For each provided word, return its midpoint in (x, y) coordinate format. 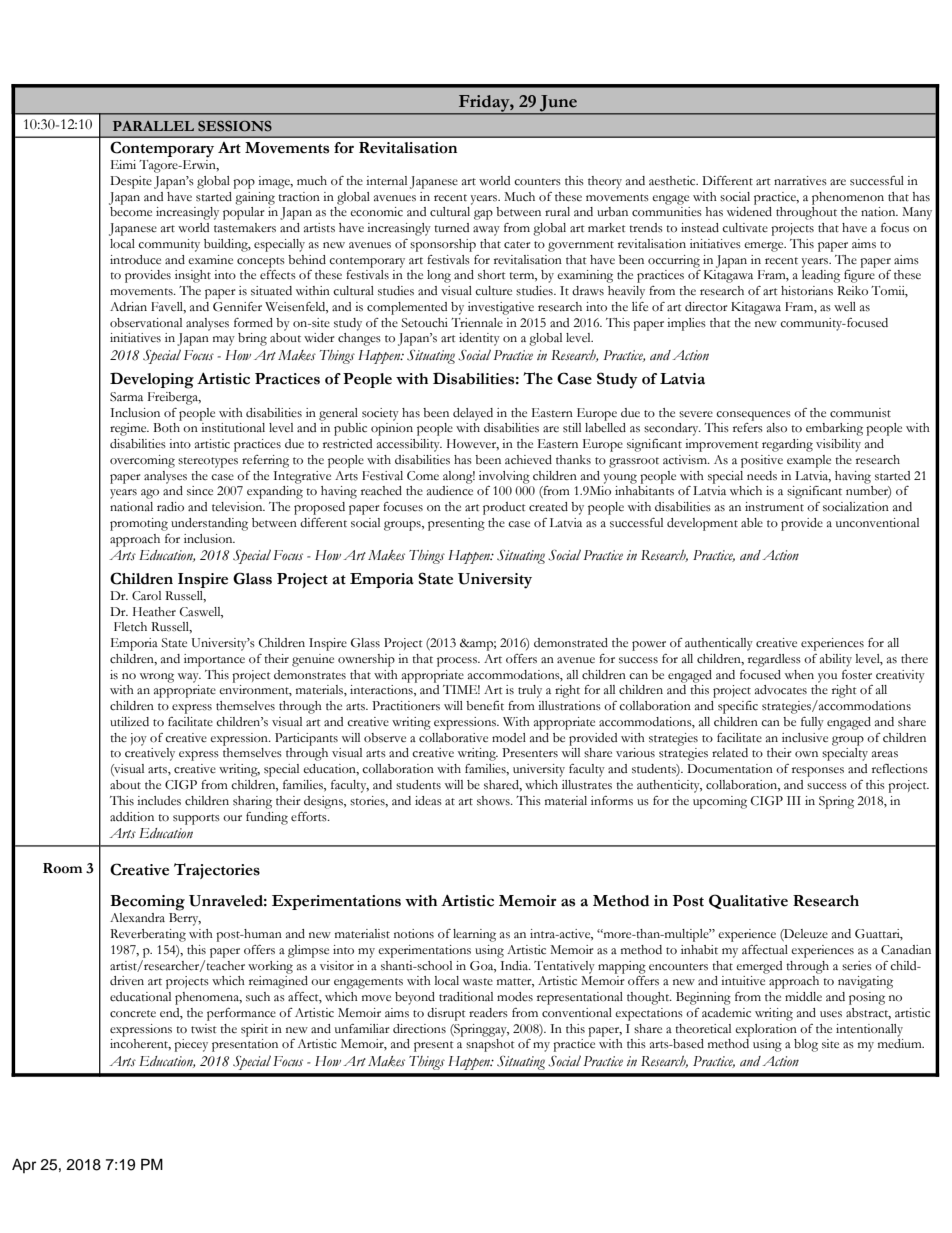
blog (806, 1045)
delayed (473, 414)
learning (474, 935)
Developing (152, 380)
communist (860, 413)
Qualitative (748, 901)
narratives (800, 181)
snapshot (490, 1045)
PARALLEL (153, 126)
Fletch (130, 627)
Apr (24, 1166)
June (558, 104)
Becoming (147, 903)
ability (836, 660)
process (458, 662)
